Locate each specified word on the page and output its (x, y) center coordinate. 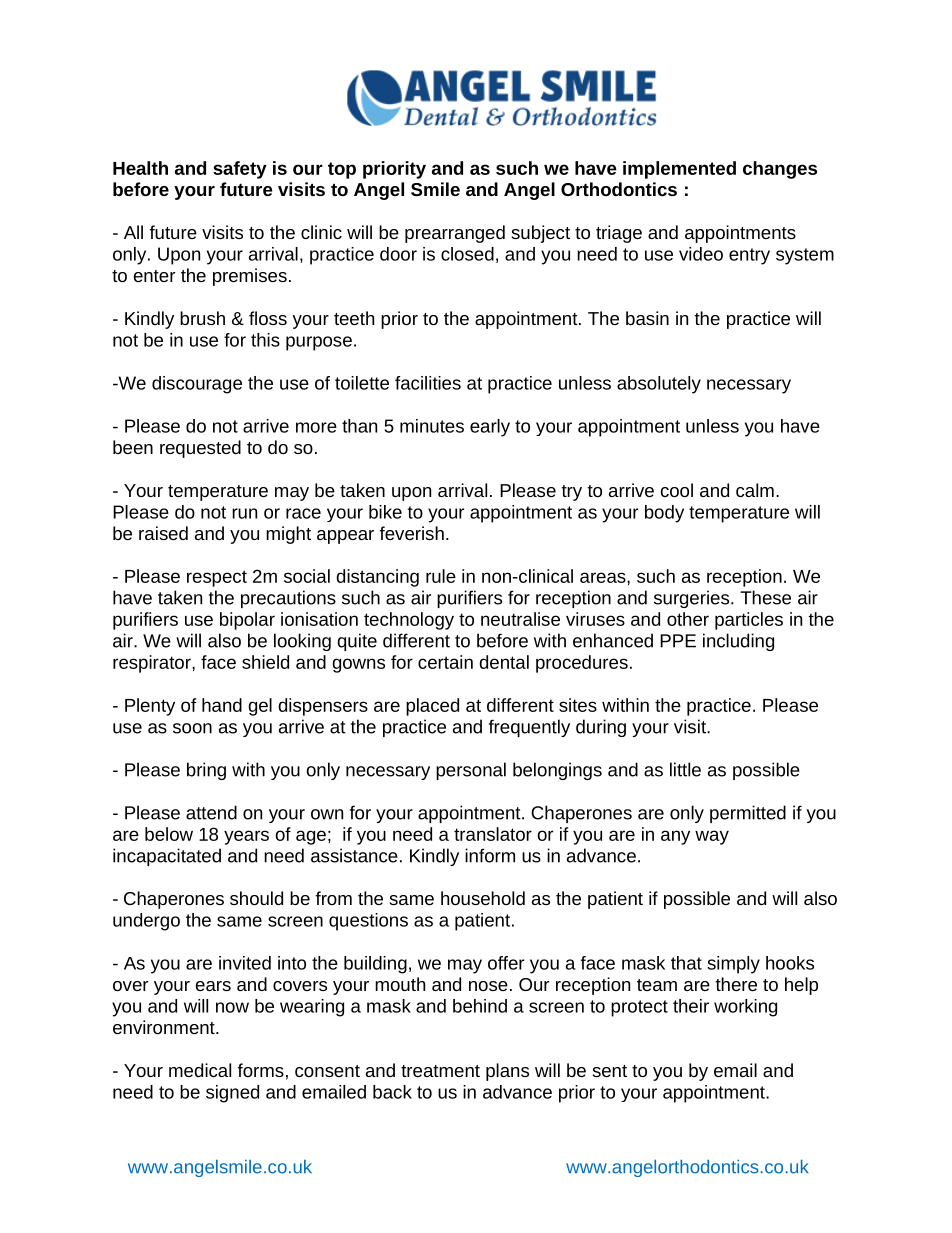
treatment (440, 1071)
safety (240, 170)
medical (200, 1070)
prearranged (455, 234)
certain (445, 662)
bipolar (247, 621)
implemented (679, 170)
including (738, 642)
